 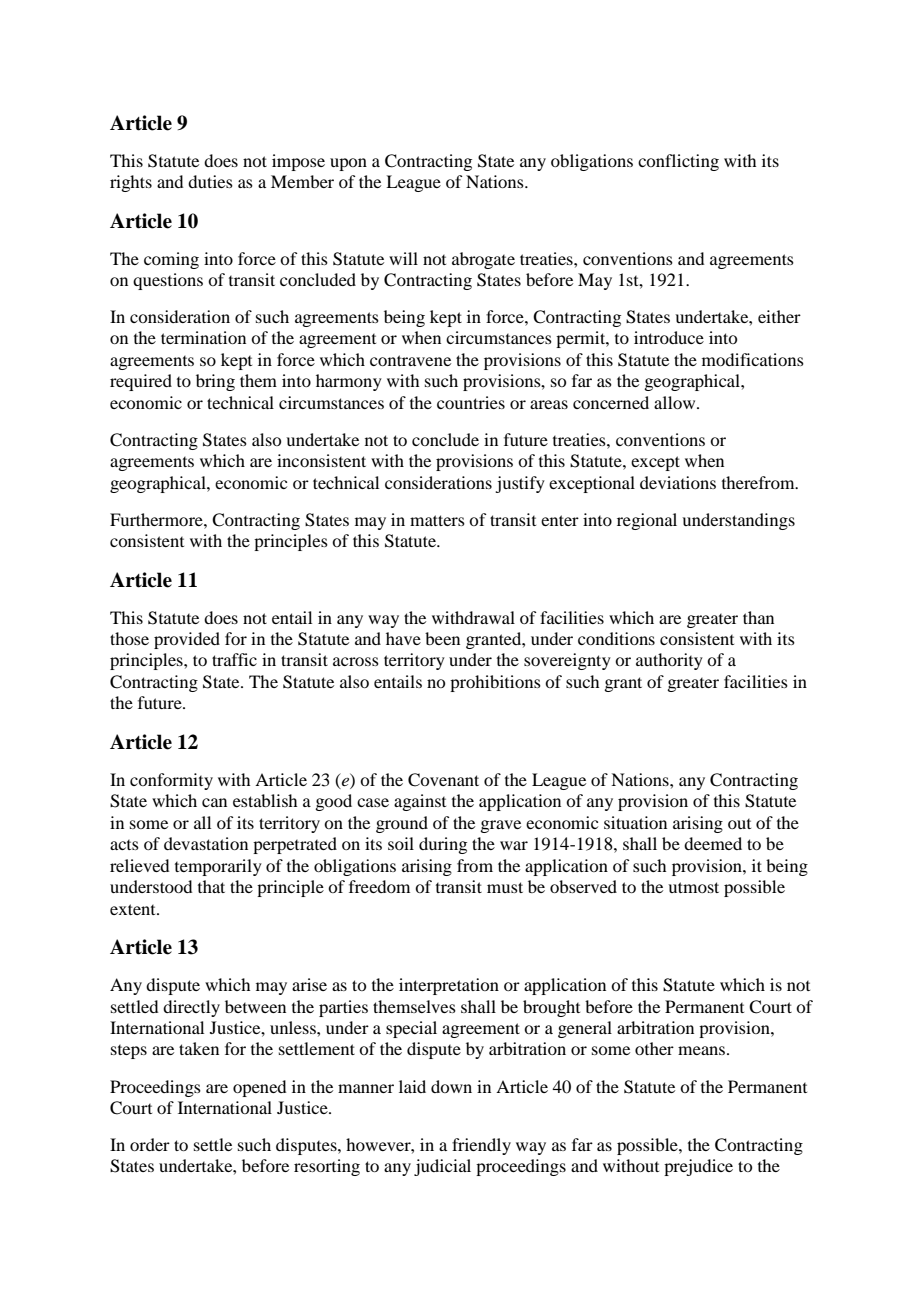 What do you see at coordinates (698, 1167) in the page?
I see `prejudice` at bounding box center [698, 1167].
